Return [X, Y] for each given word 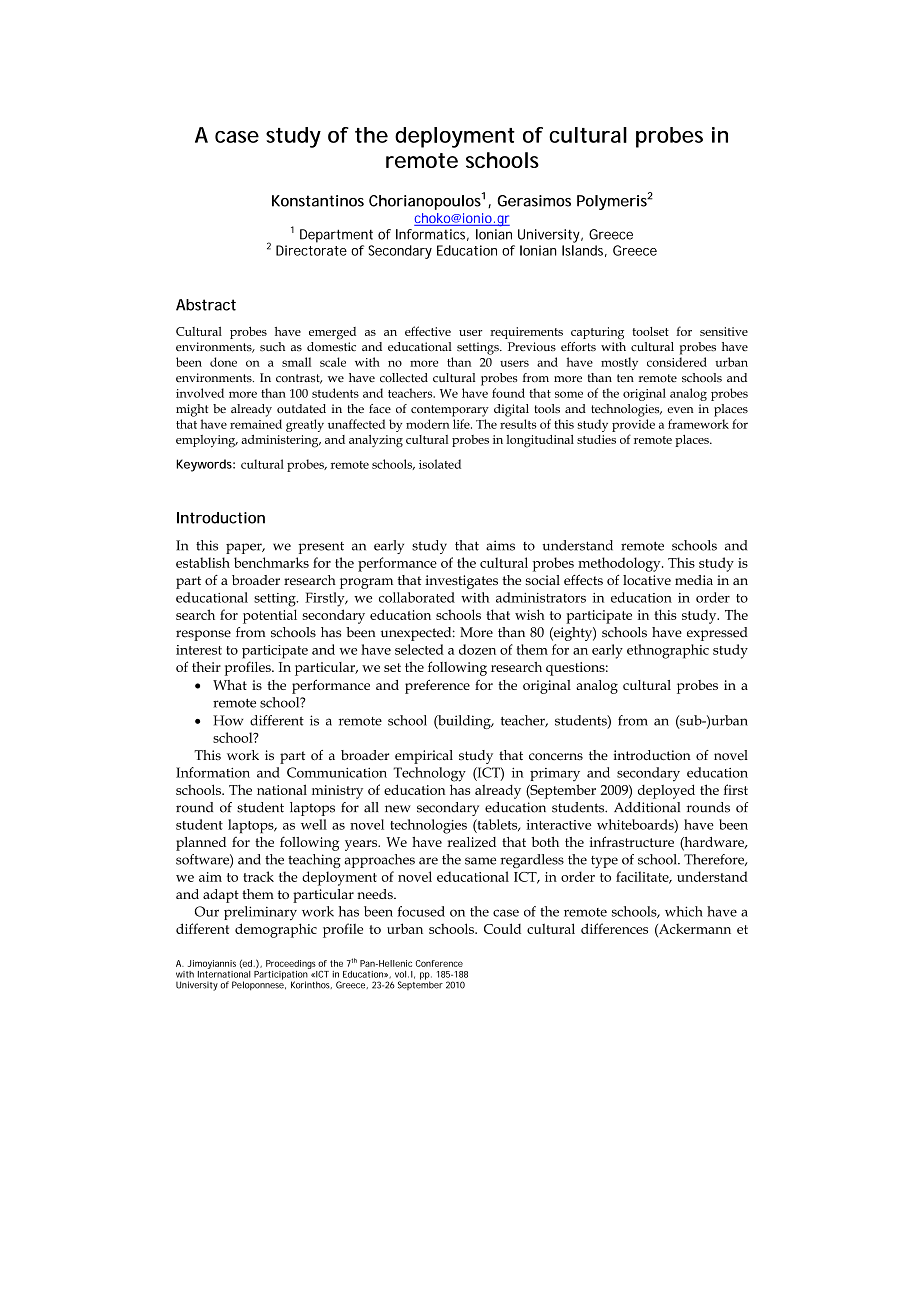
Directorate [311, 250]
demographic [276, 930]
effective [428, 331]
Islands [584, 251]
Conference [439, 963]
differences [614, 928]
